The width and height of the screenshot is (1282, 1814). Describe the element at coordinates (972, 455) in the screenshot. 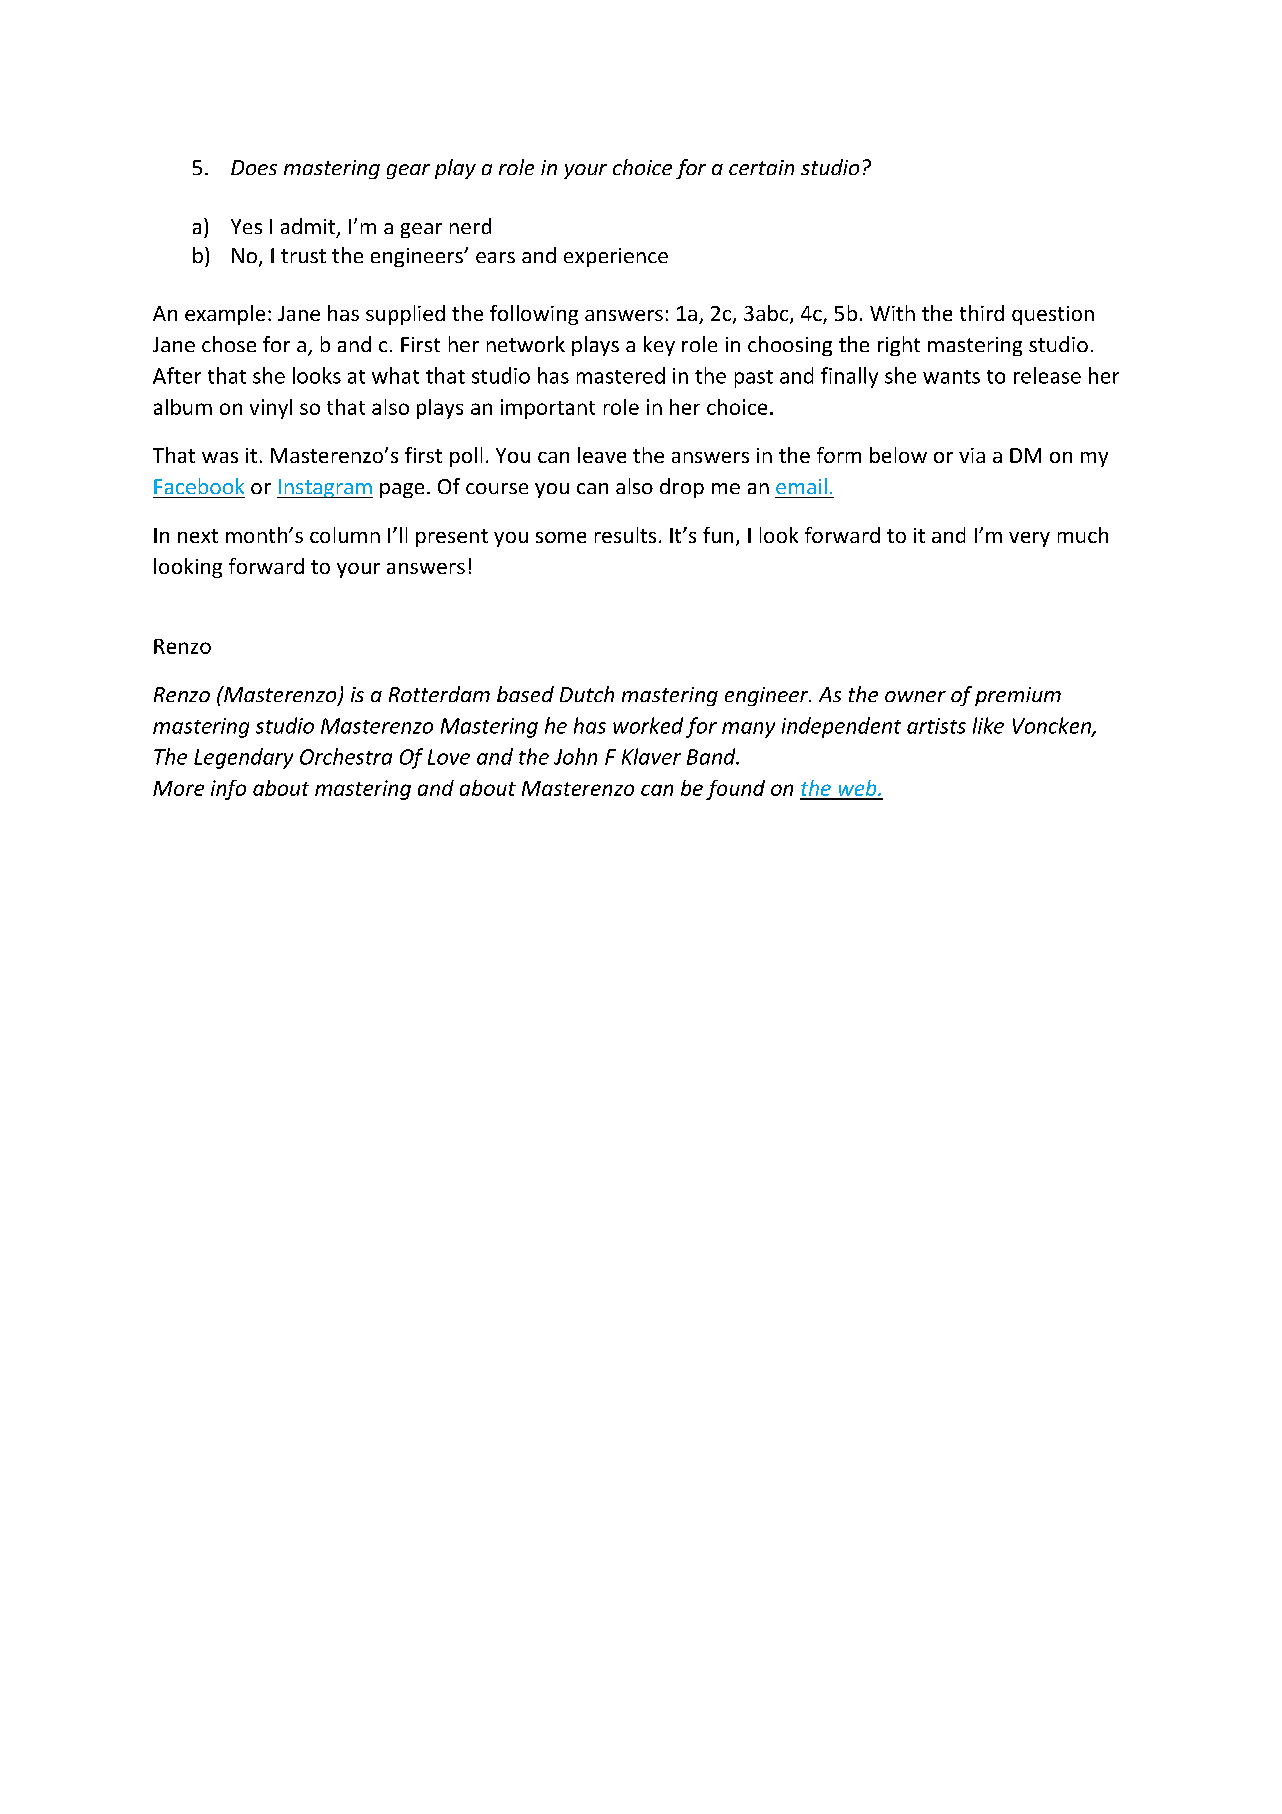

I see `via` at that location.
